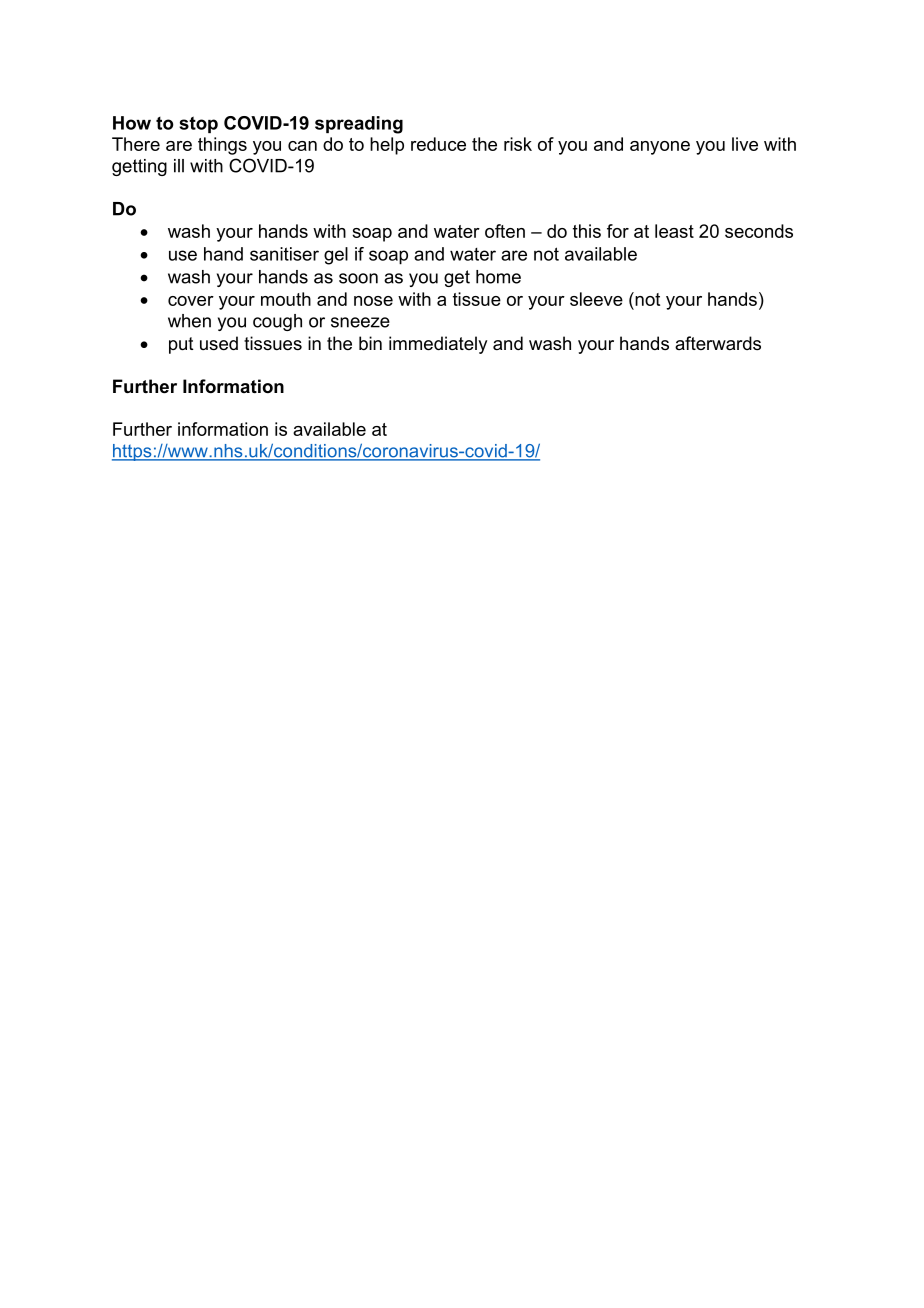  Describe the element at coordinates (198, 124) in the screenshot. I see `stop` at that location.
